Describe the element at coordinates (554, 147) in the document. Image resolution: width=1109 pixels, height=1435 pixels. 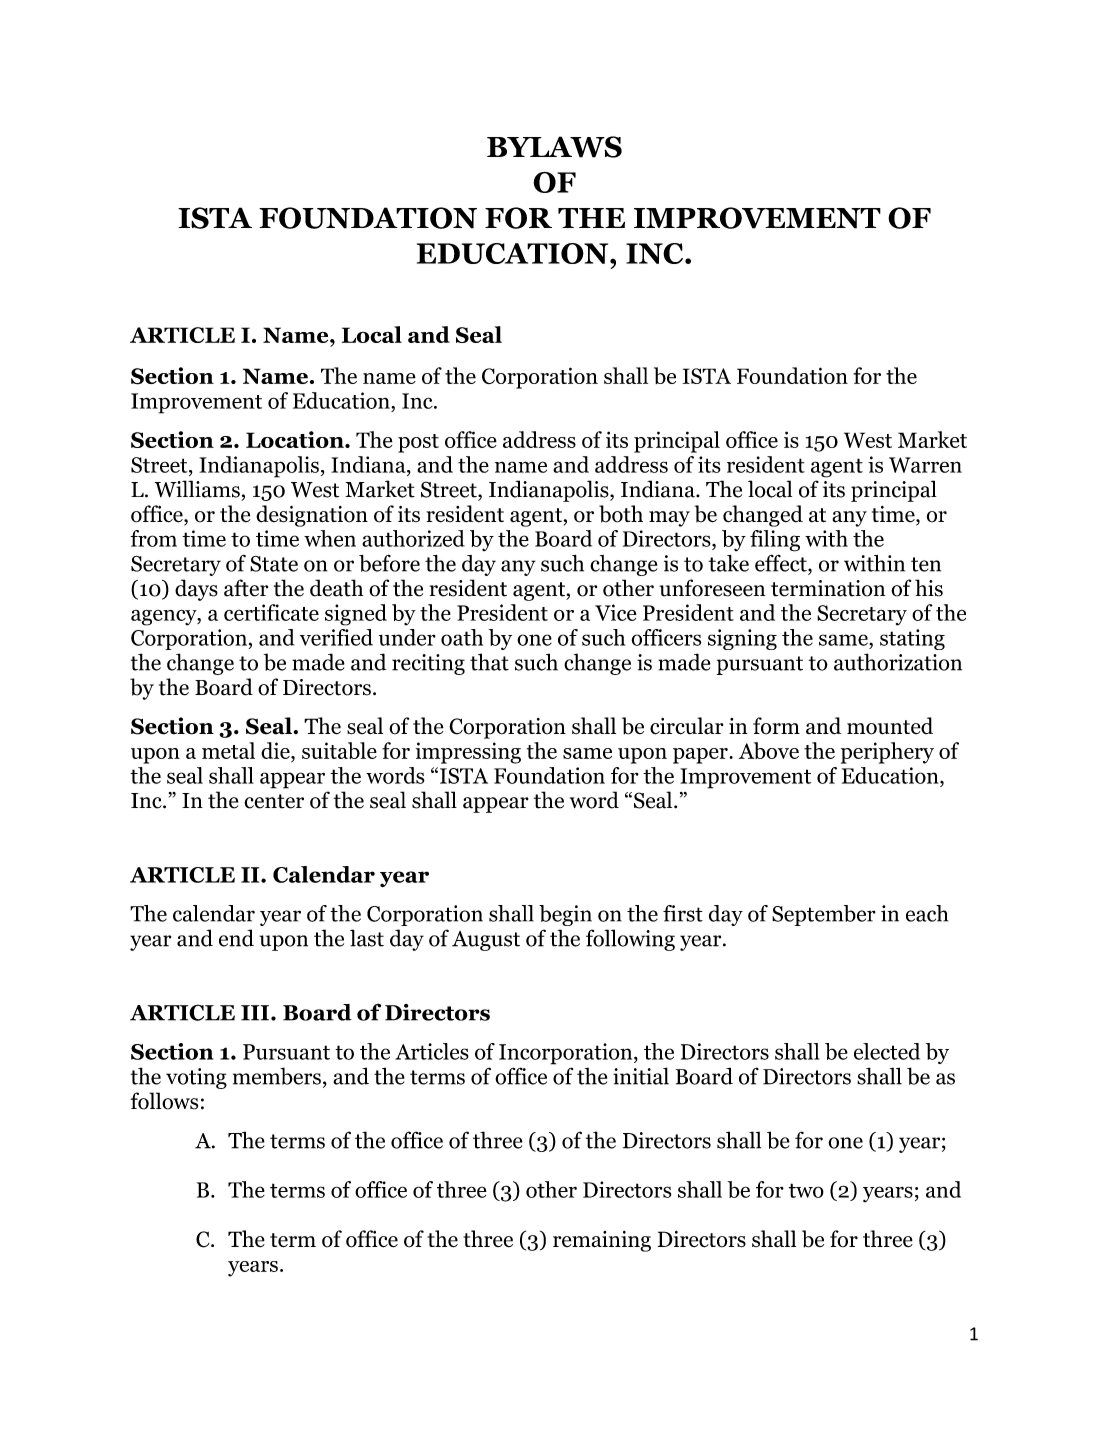
I see `BYLAWS` at that location.
